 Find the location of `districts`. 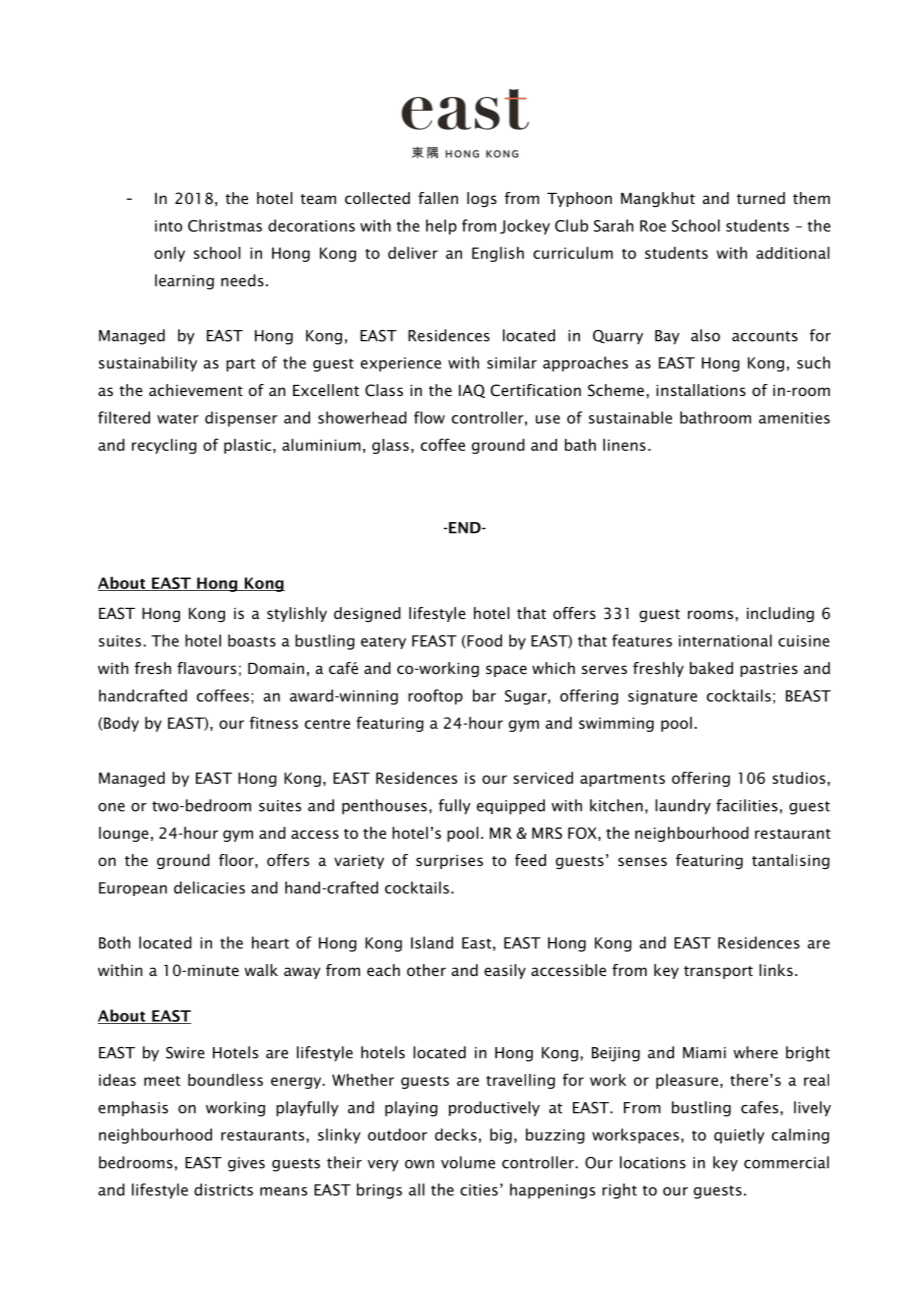

districts is located at coordinates (223, 1189).
